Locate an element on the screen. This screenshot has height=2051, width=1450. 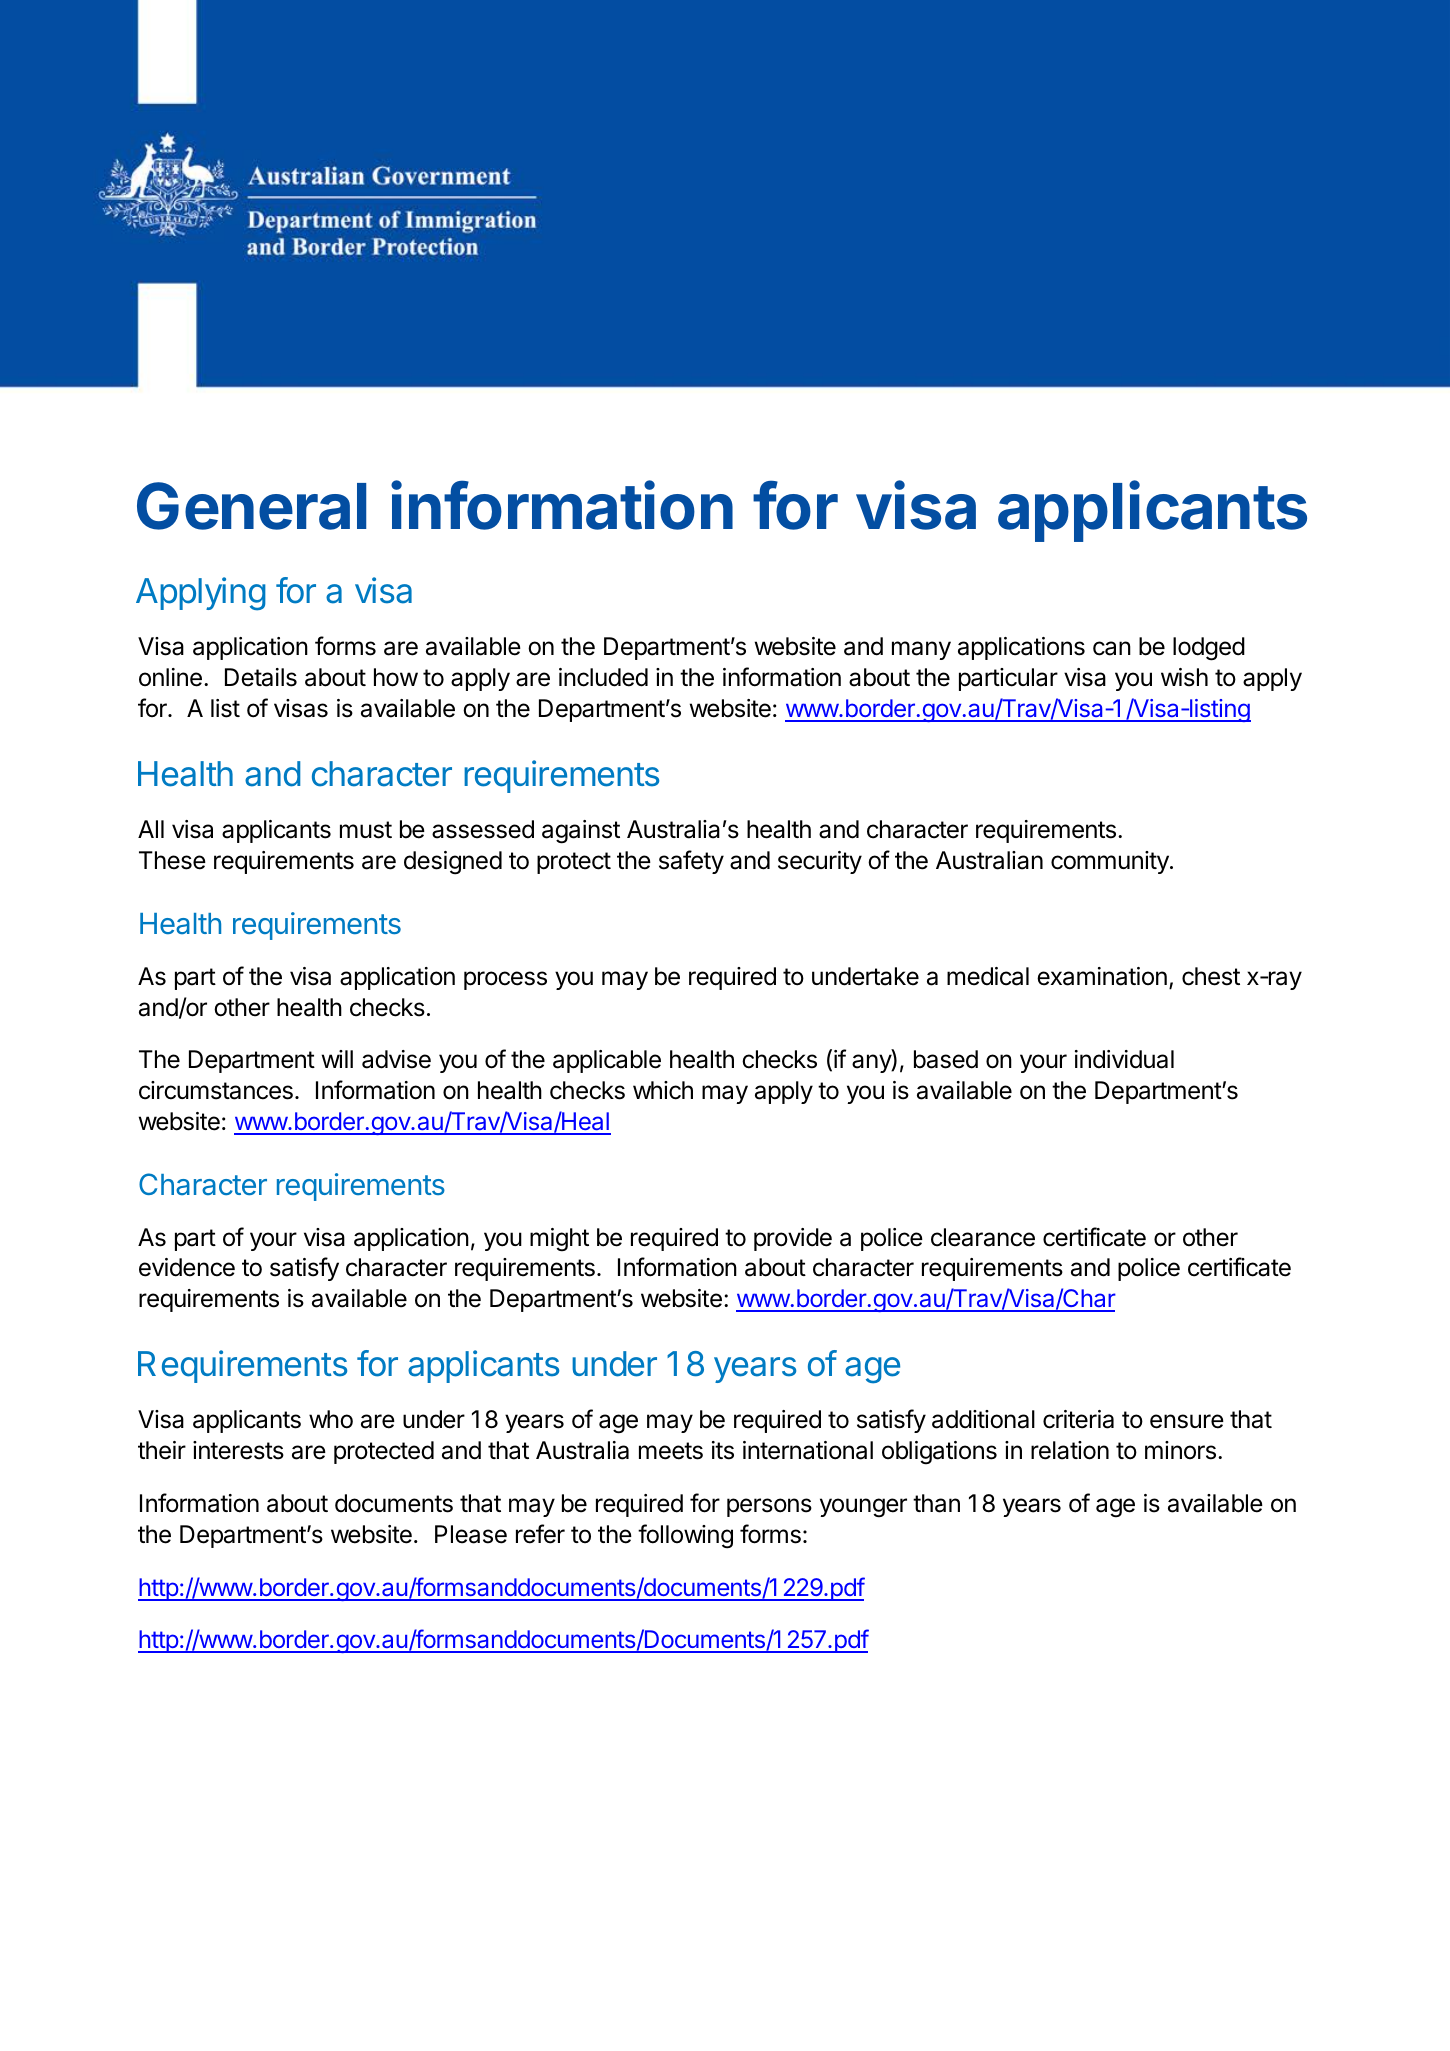
evidence is located at coordinates (187, 1267).
